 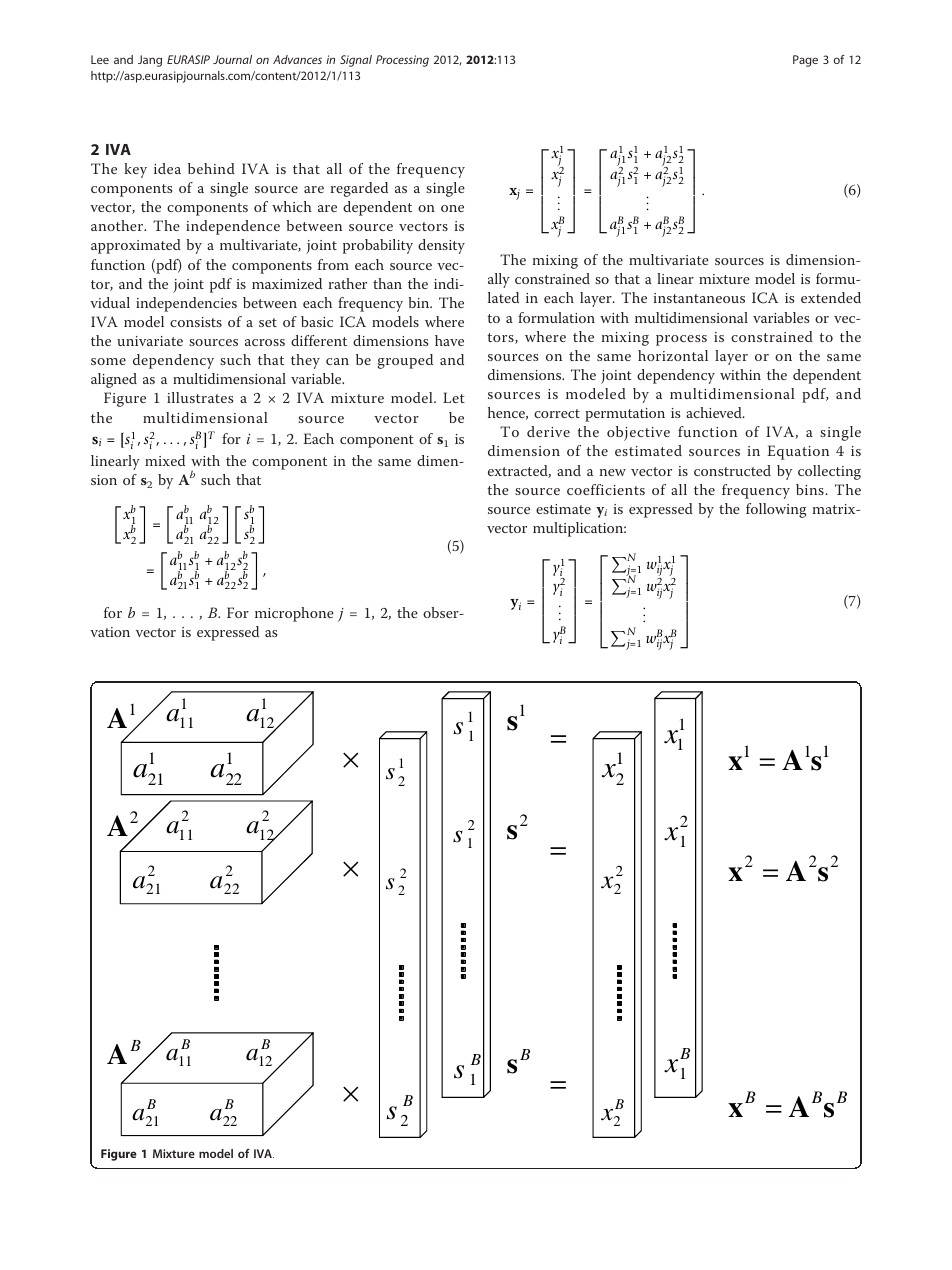 What do you see at coordinates (294, 614) in the screenshot?
I see `microphone` at bounding box center [294, 614].
